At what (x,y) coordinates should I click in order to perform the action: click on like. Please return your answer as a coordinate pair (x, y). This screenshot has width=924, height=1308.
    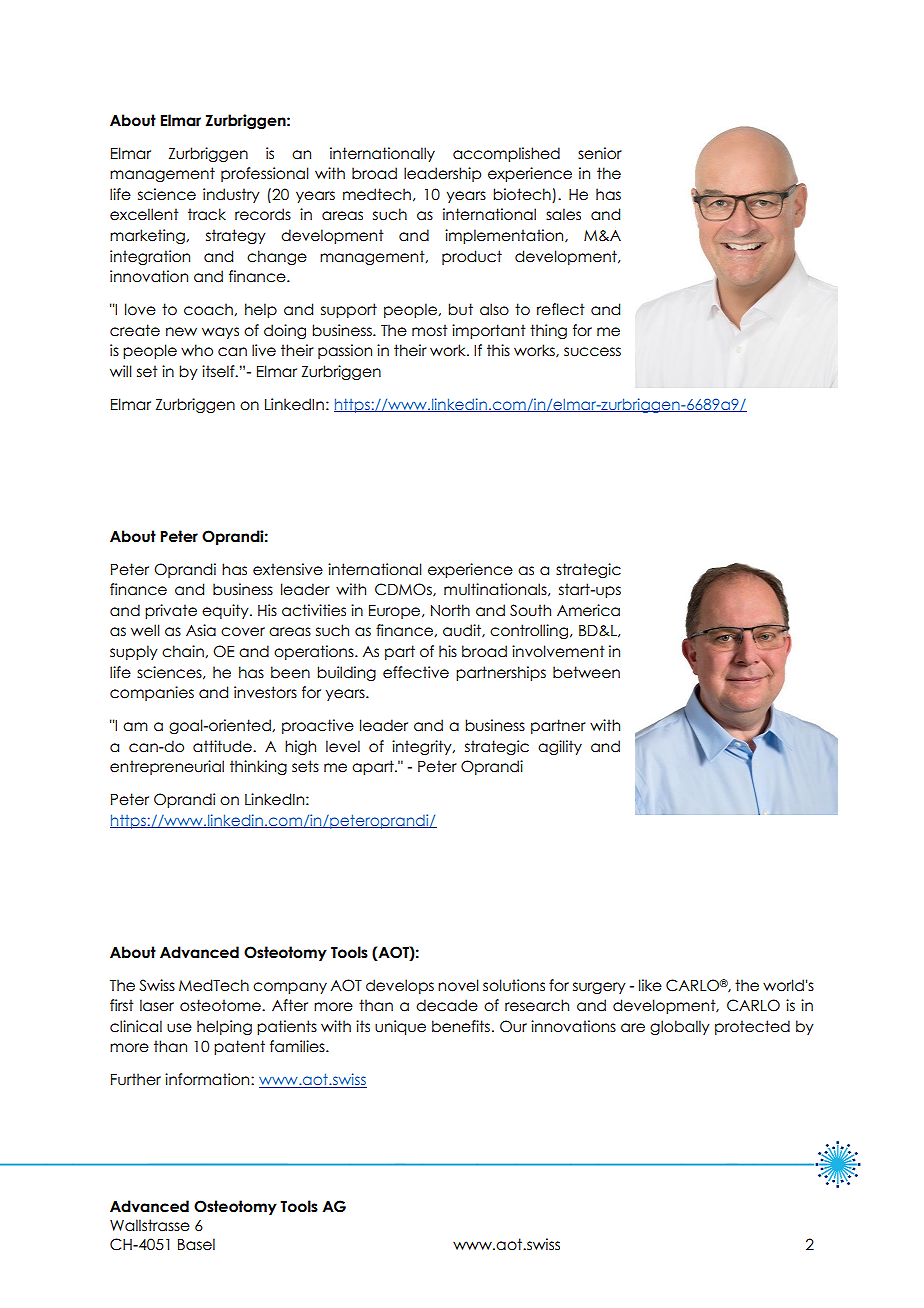
    Looking at the image, I should click on (650, 985).
